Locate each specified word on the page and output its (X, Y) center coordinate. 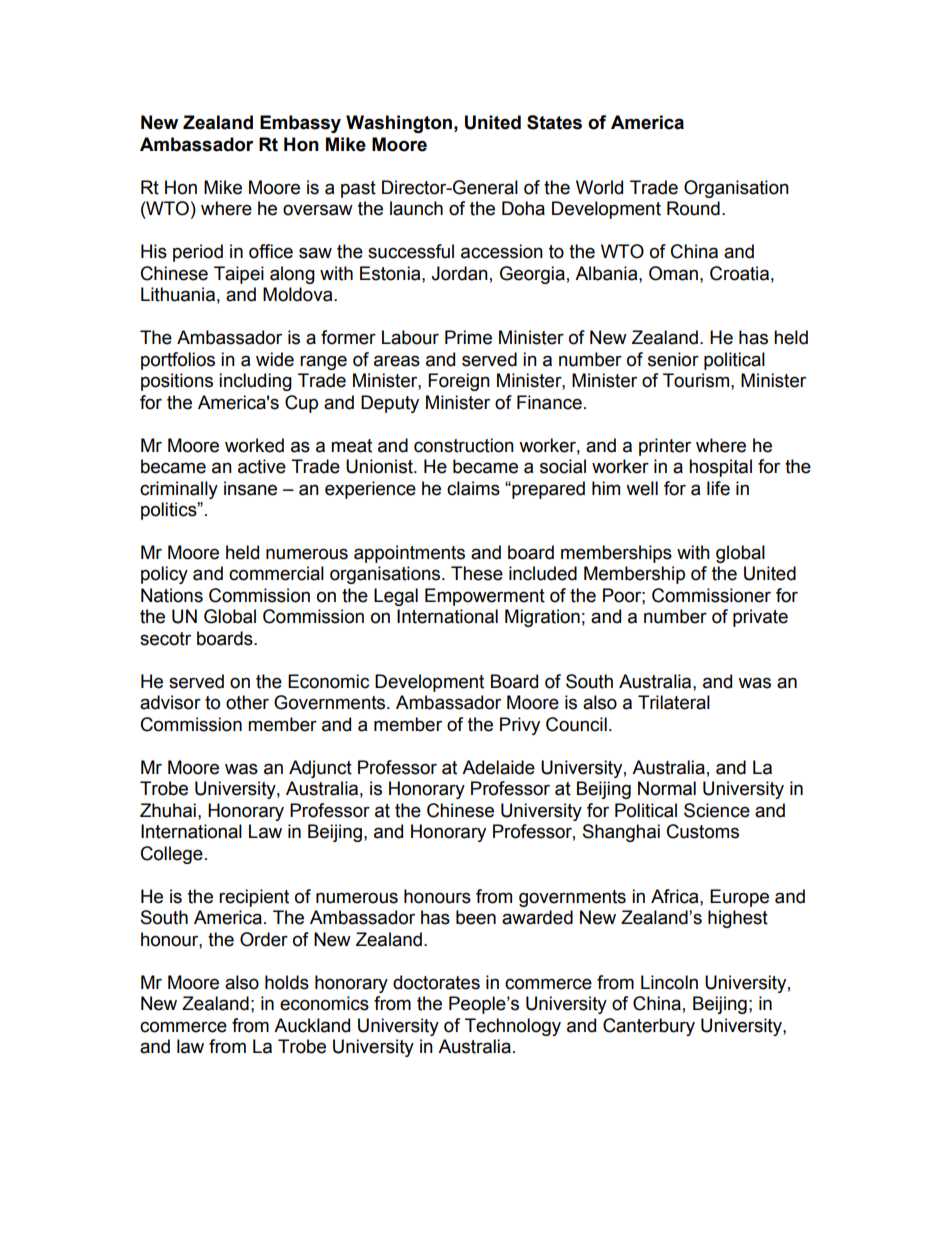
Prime (468, 337)
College (172, 855)
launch (416, 208)
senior (673, 359)
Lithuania (178, 294)
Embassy (300, 124)
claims (473, 488)
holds (287, 982)
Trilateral (674, 702)
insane (250, 488)
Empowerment (485, 597)
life (718, 488)
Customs (703, 831)
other (247, 702)
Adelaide (498, 767)
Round (693, 208)
